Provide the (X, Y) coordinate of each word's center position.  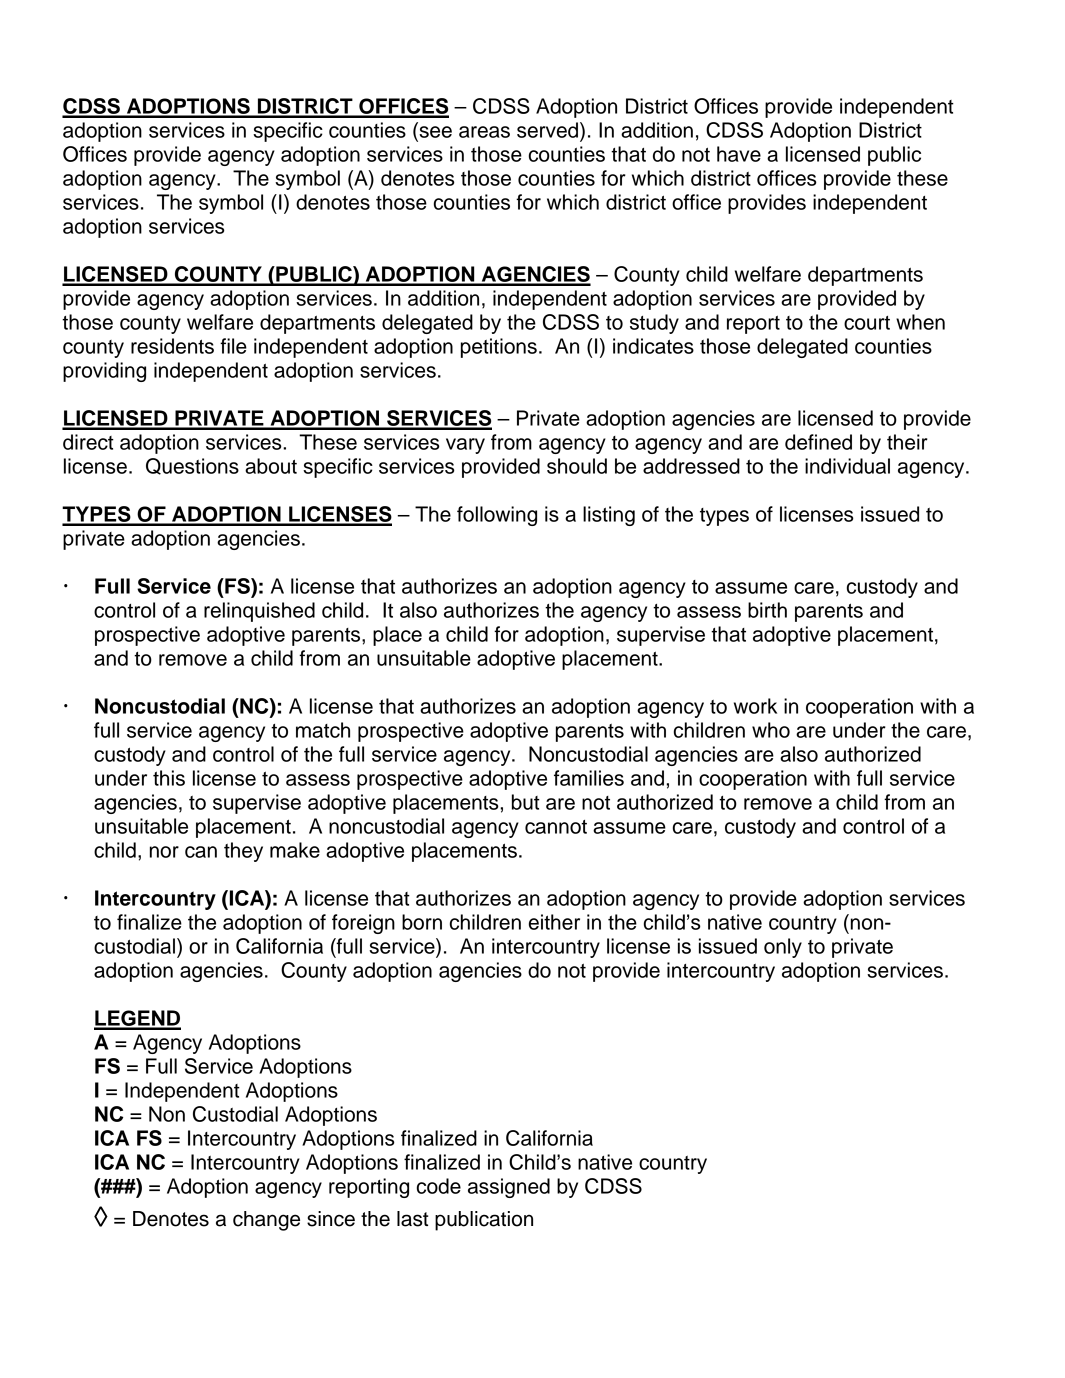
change (266, 1221)
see (435, 132)
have (739, 154)
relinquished (259, 612)
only (783, 948)
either (554, 922)
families (589, 778)
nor (164, 852)
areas (484, 132)
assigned (509, 1188)
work (755, 706)
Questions (192, 466)
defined (818, 442)
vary (465, 446)
